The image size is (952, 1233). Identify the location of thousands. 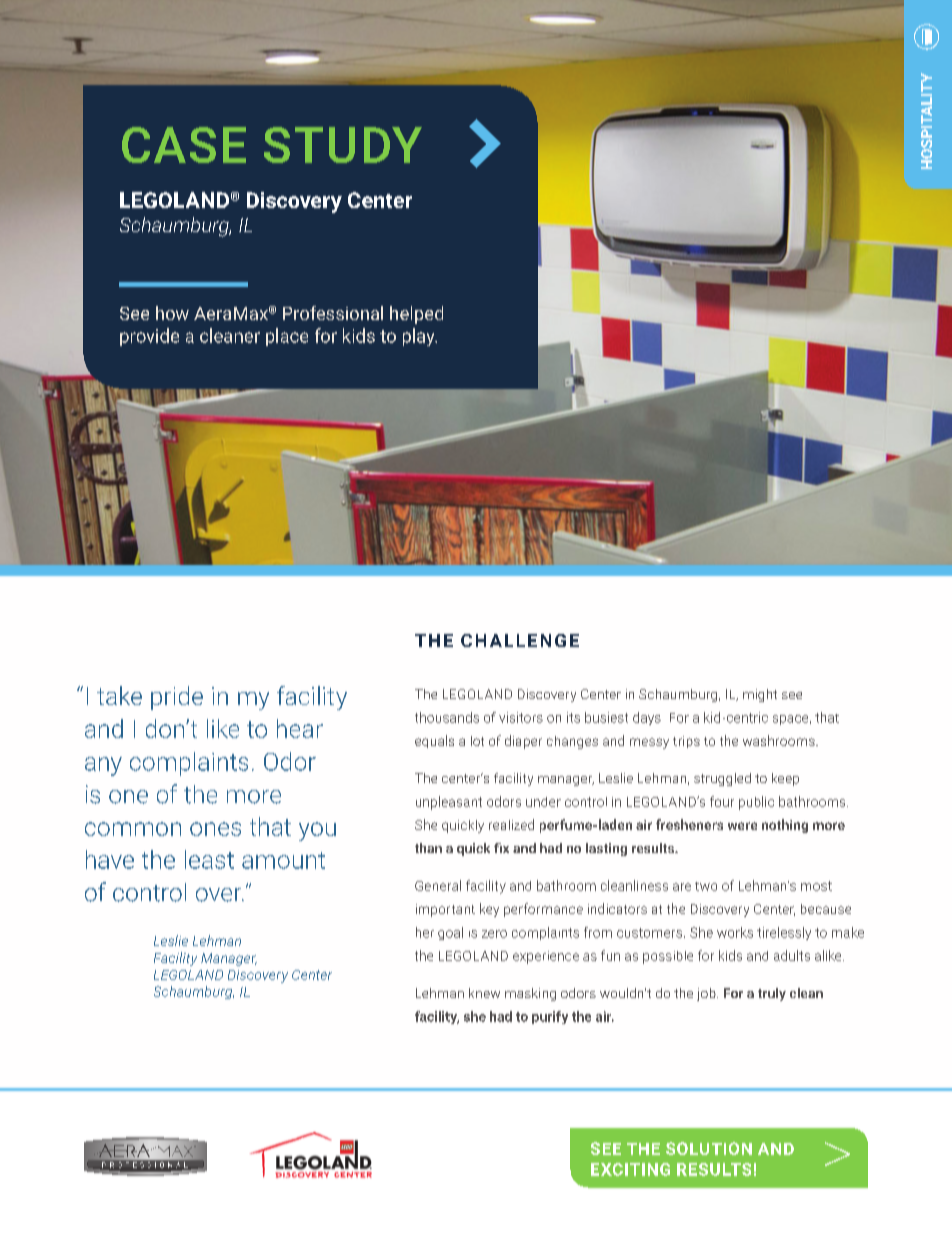
(447, 717).
